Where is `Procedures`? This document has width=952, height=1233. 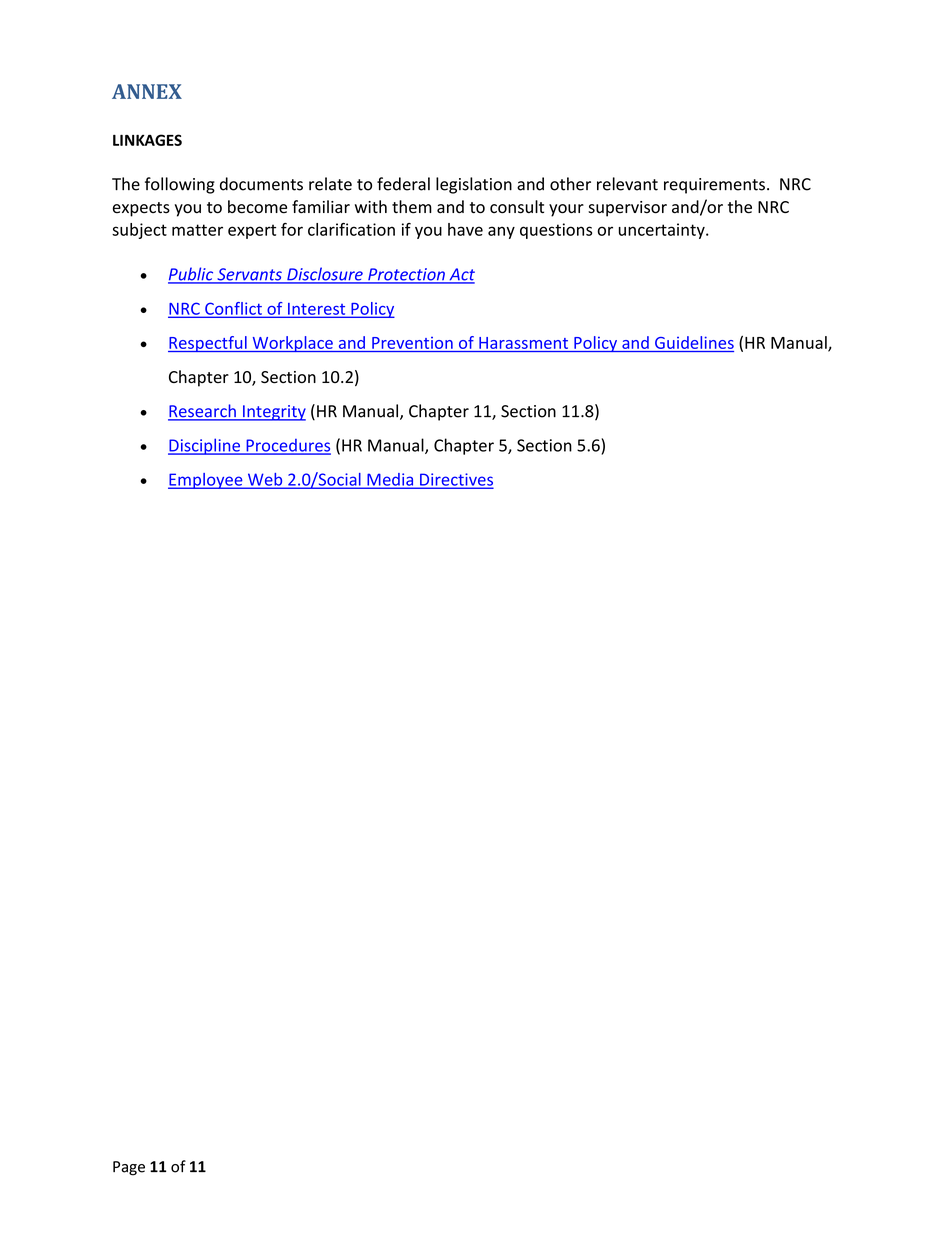 Procedures is located at coordinates (287, 446).
